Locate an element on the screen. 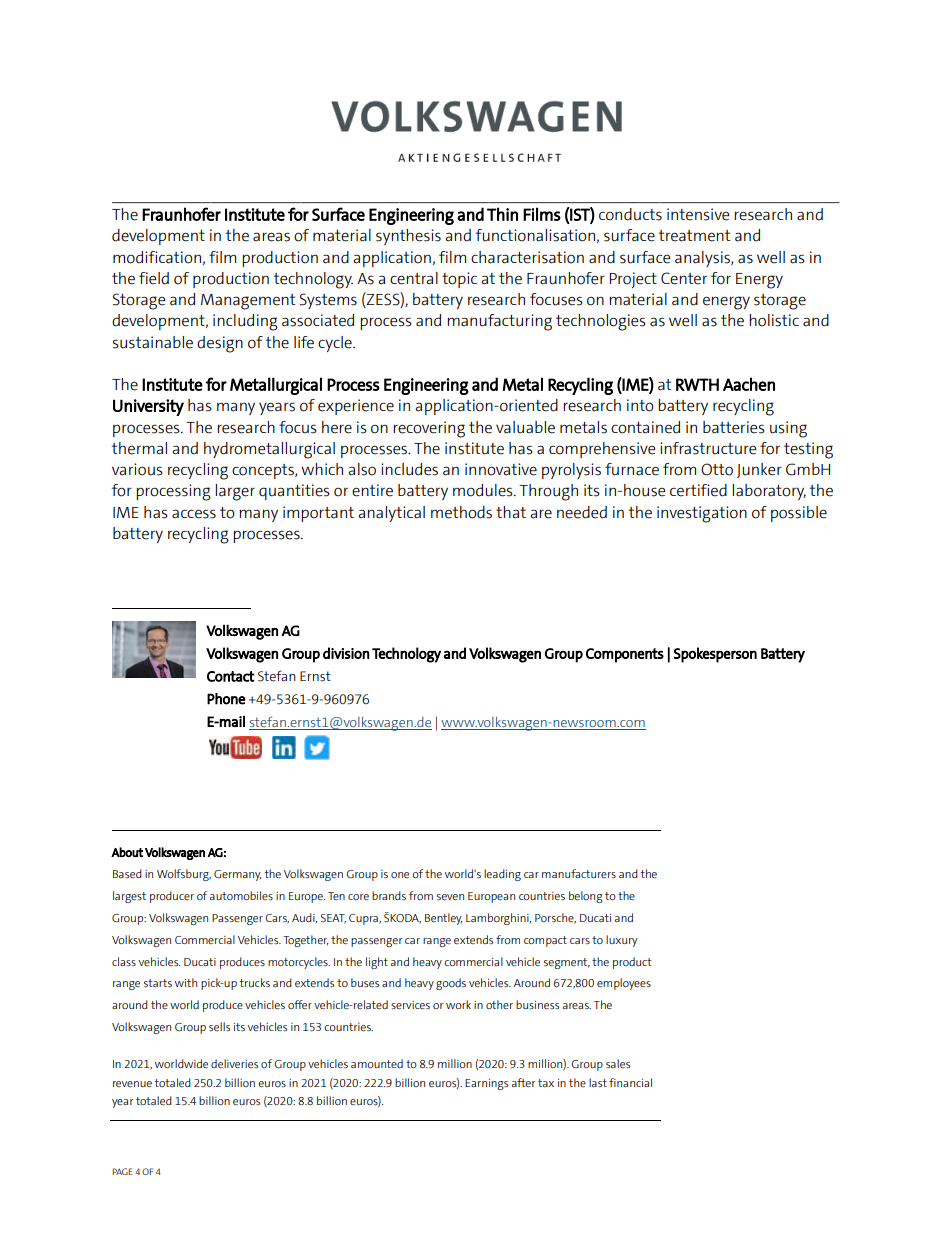 This screenshot has height=1233, width=952. luxury is located at coordinates (622, 941).
